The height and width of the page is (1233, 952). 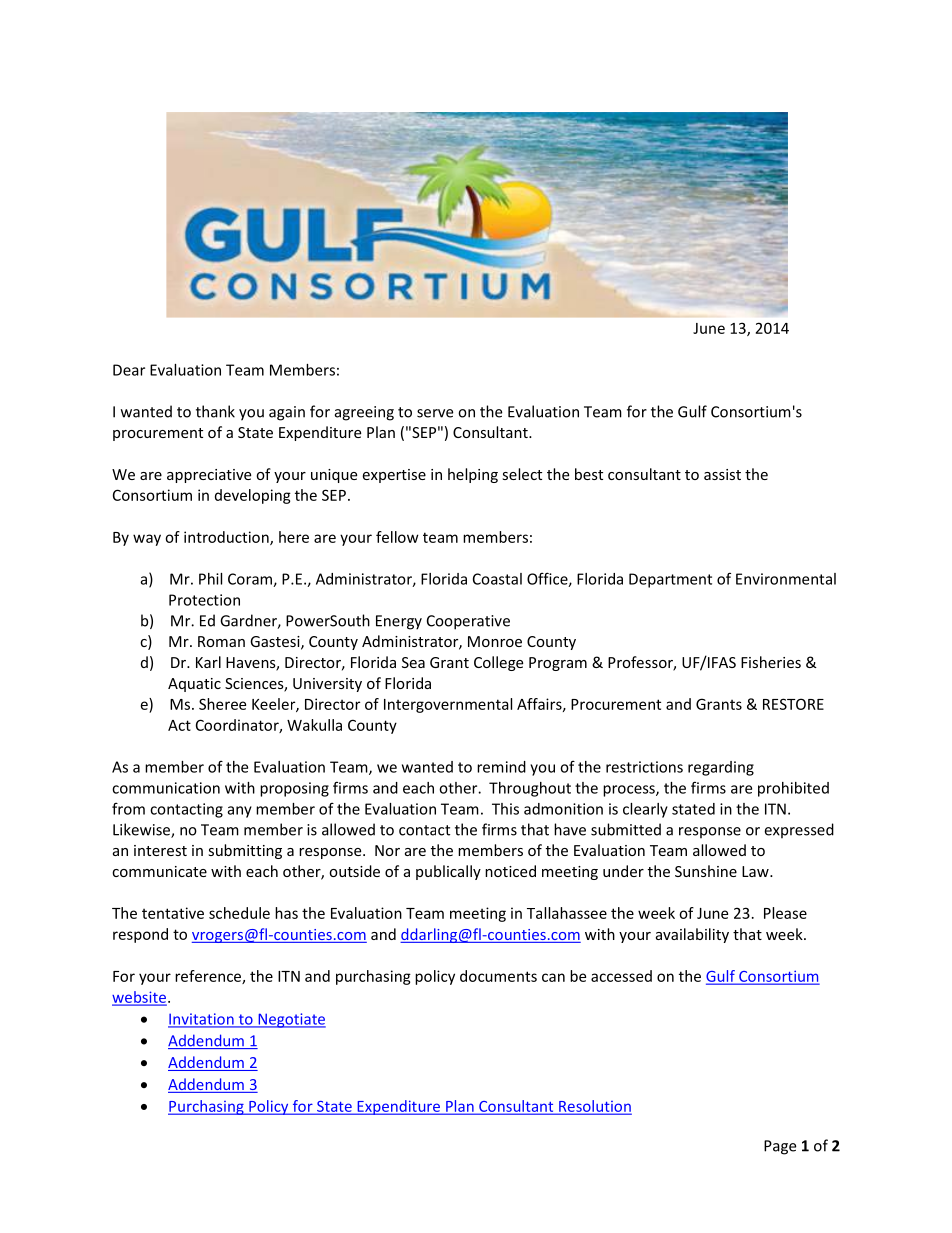 I want to click on Page, so click(x=780, y=1147).
